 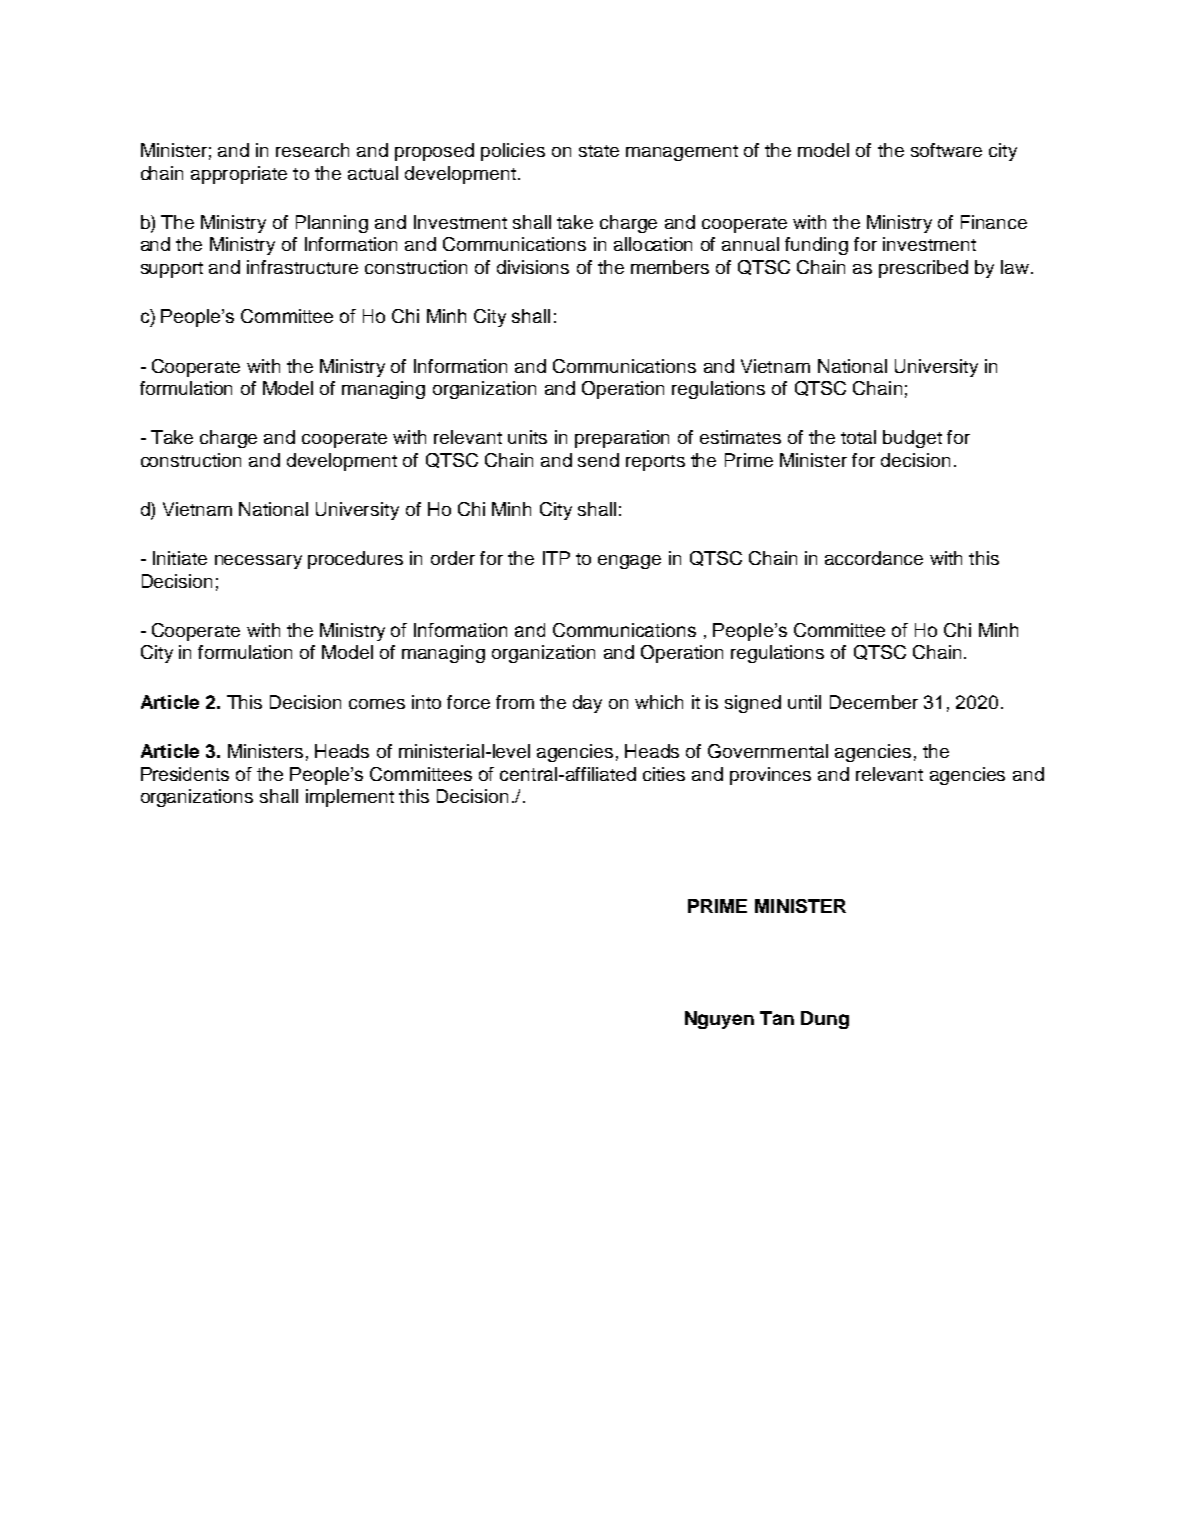 I want to click on engage, so click(x=629, y=562).
